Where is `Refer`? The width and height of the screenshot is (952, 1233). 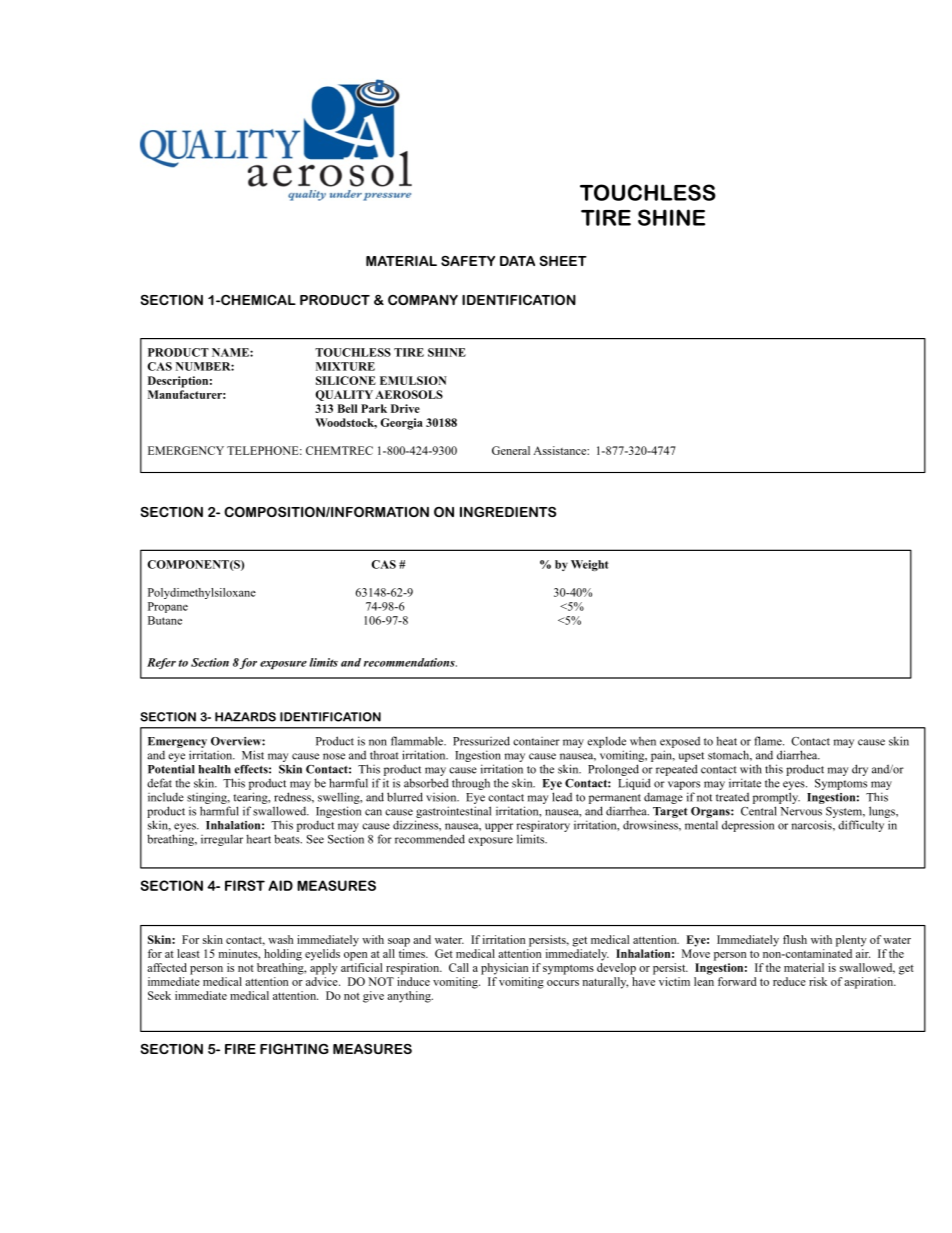 Refer is located at coordinates (161, 663).
